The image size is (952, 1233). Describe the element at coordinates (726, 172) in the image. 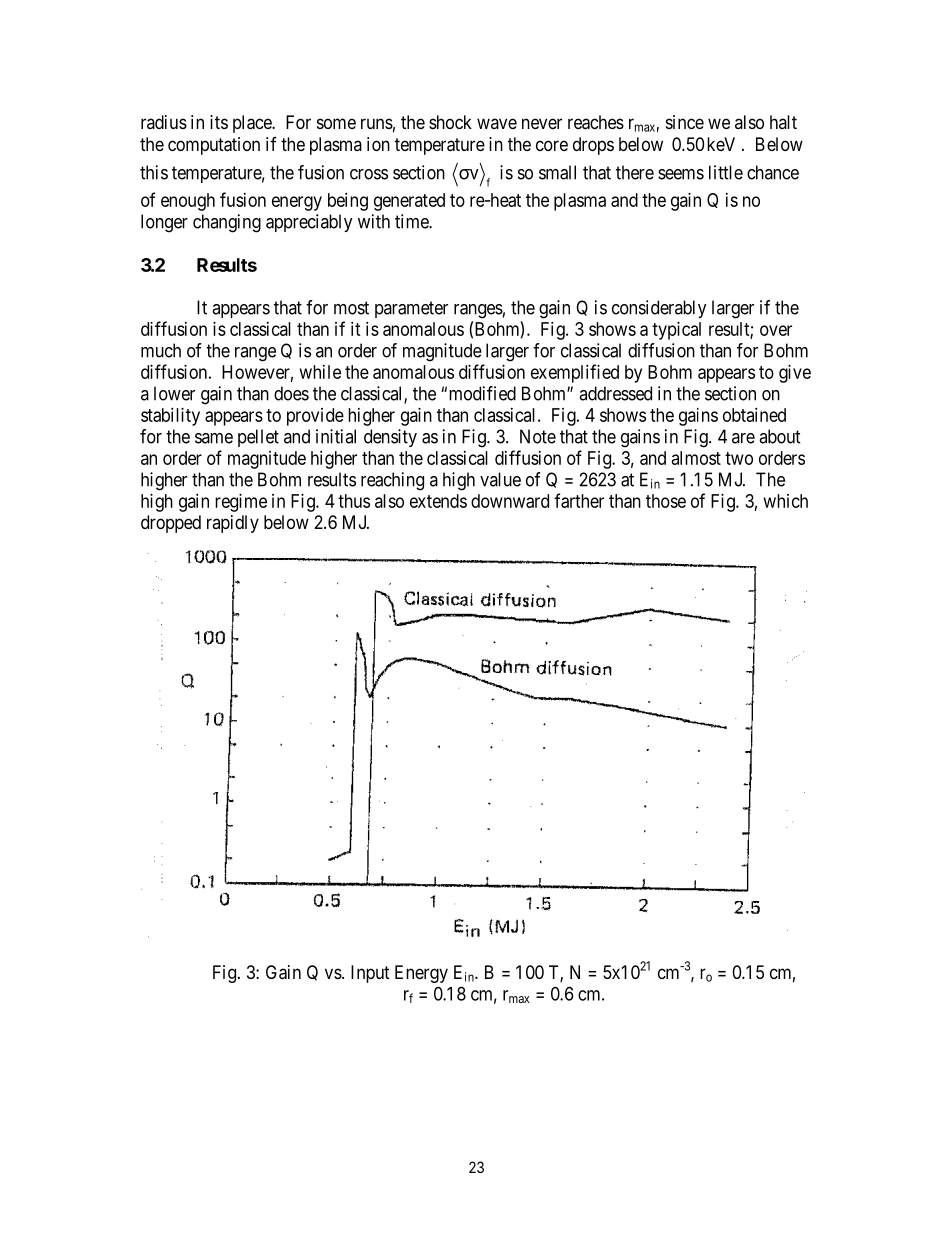

I see `little` at that location.
